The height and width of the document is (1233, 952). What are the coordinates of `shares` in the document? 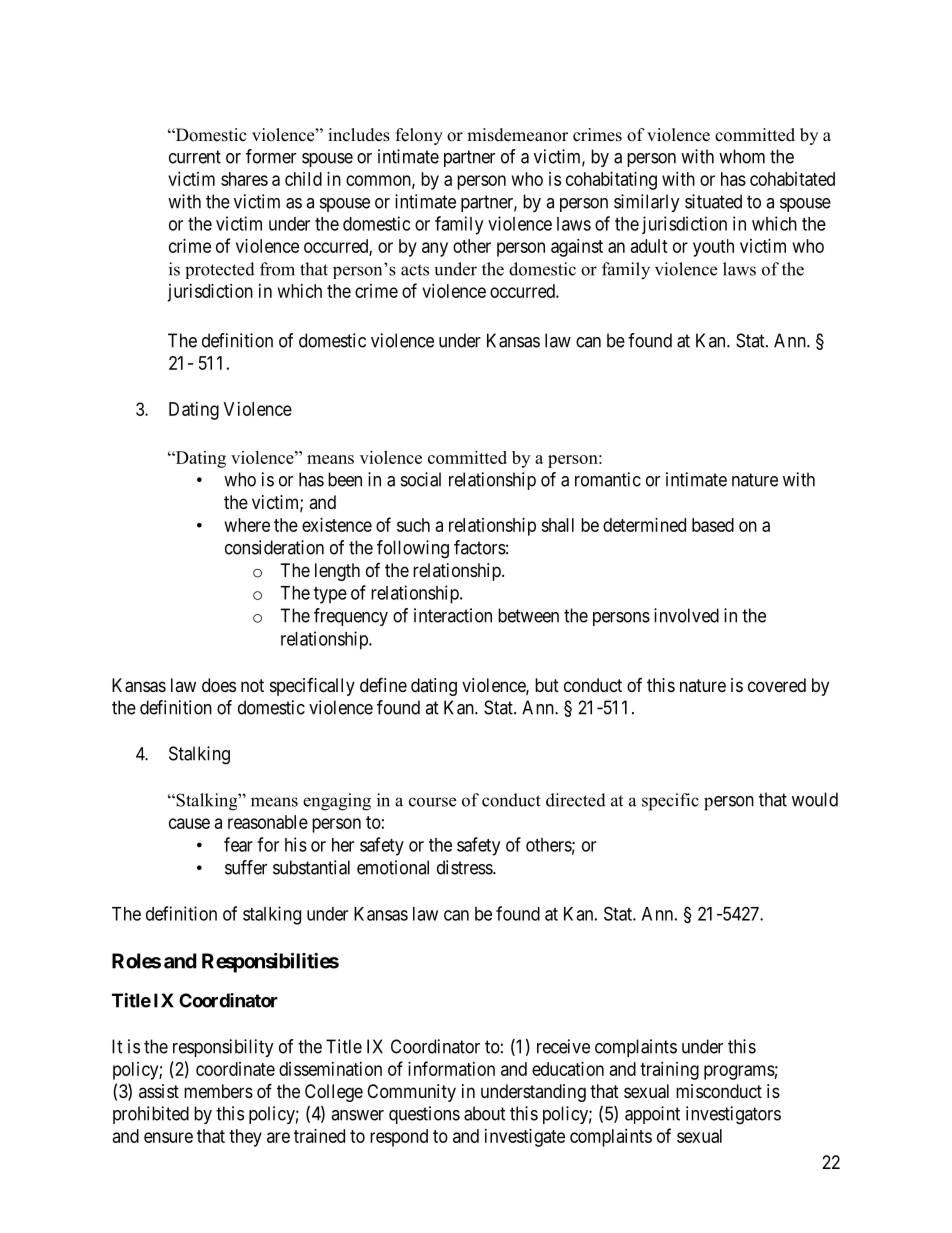 It's located at (244, 179).
